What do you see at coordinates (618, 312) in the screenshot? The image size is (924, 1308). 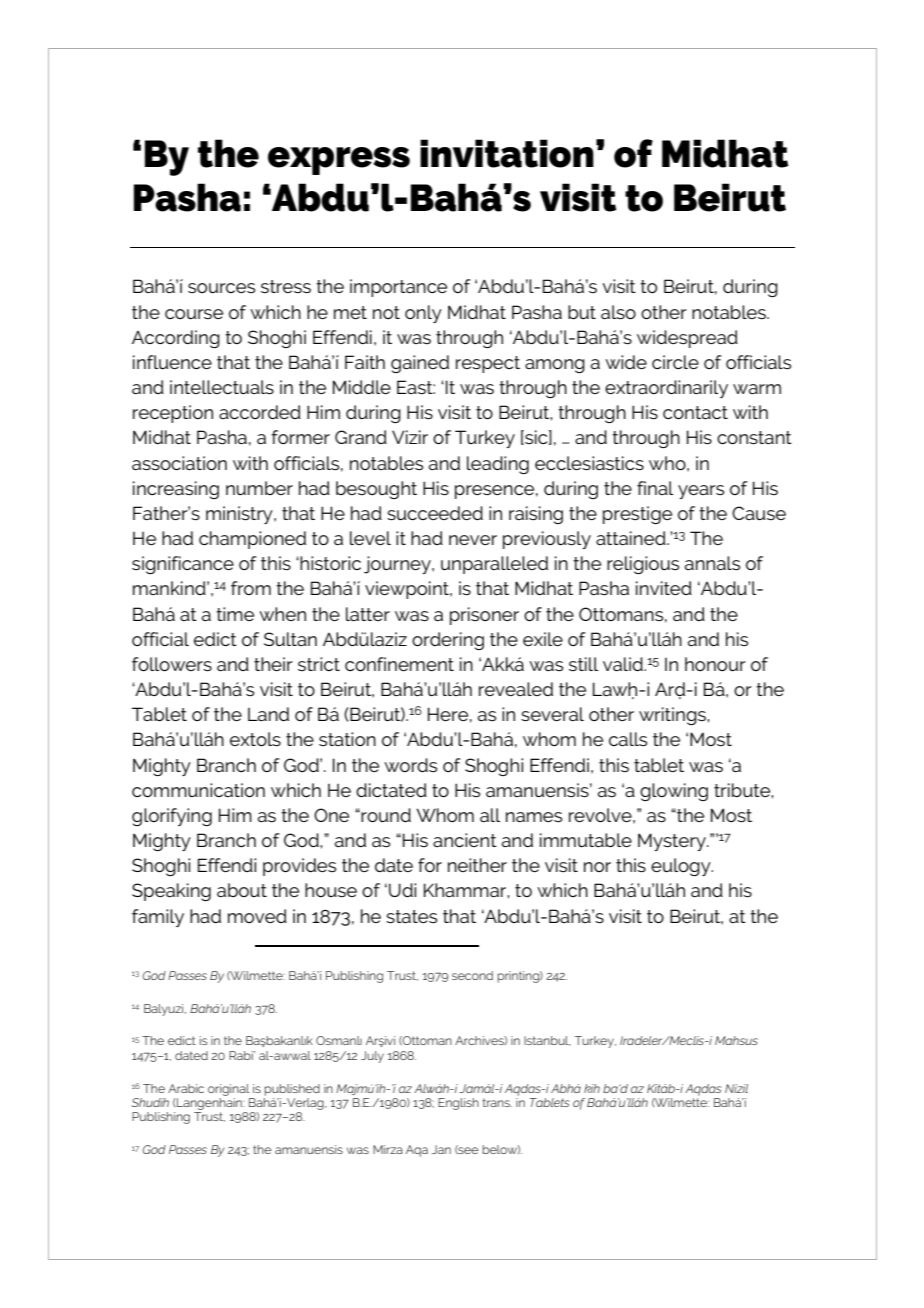 I see `also` at bounding box center [618, 312].
